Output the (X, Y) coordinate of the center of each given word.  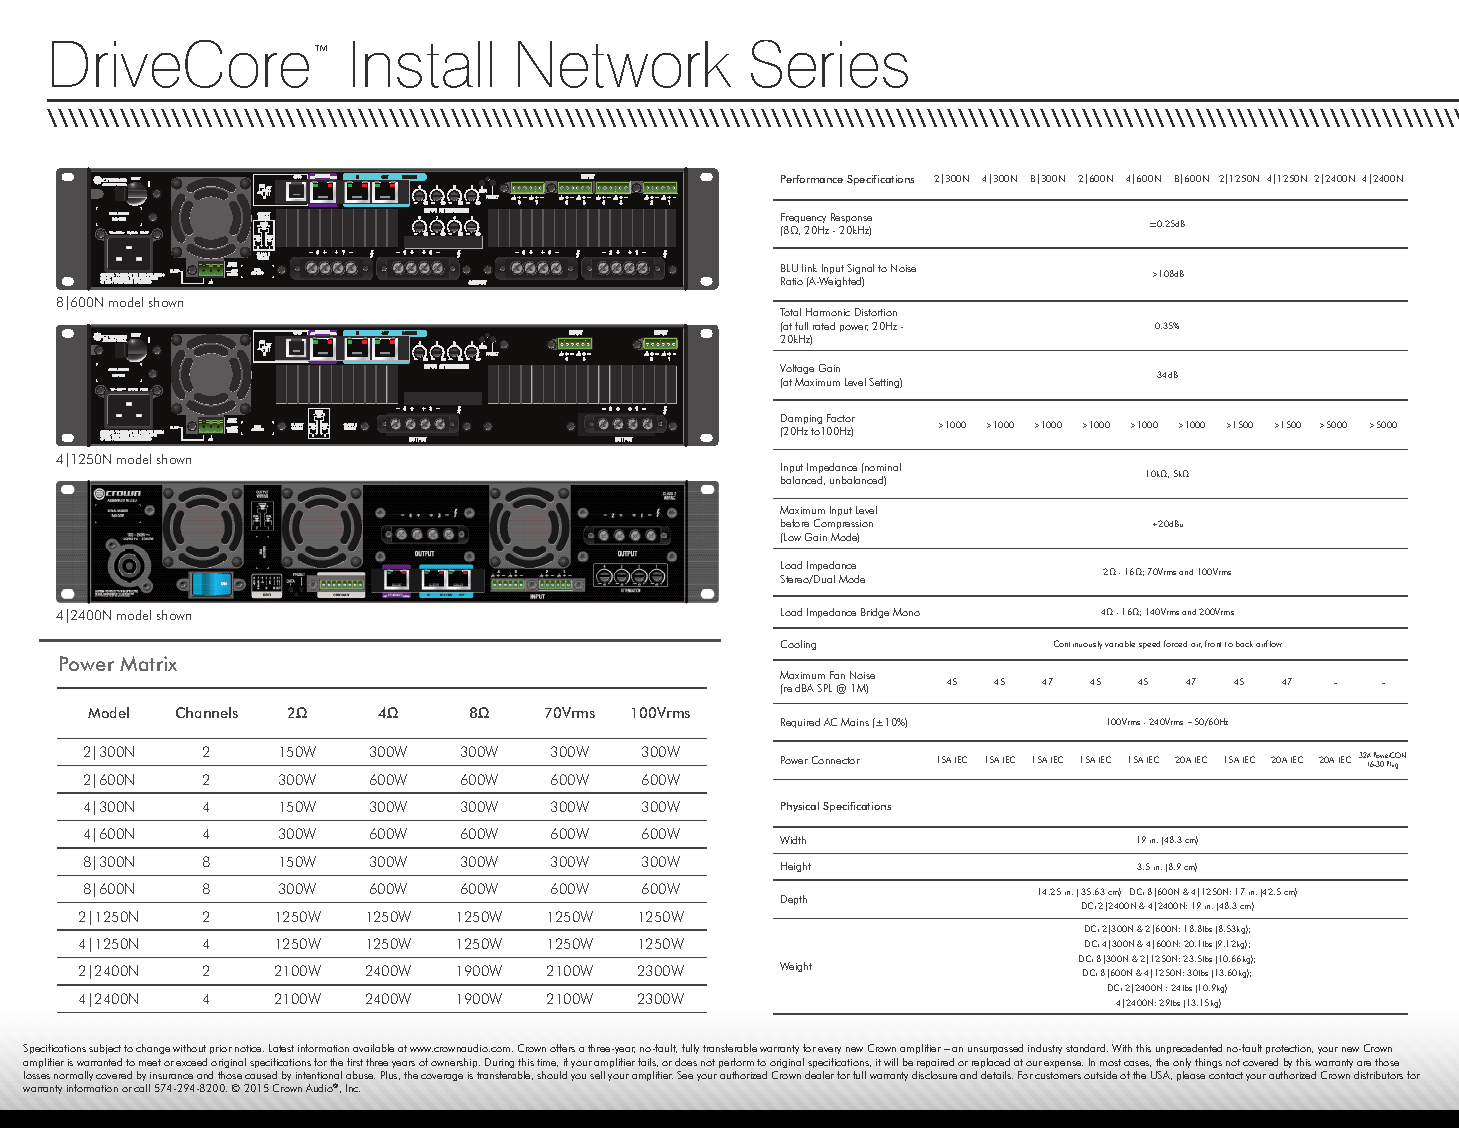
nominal (882, 467)
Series (829, 64)
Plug (1392, 765)
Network (624, 64)
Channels (207, 712)
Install (422, 64)
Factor (841, 418)
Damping (801, 419)
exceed (191, 1062)
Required (800, 723)
